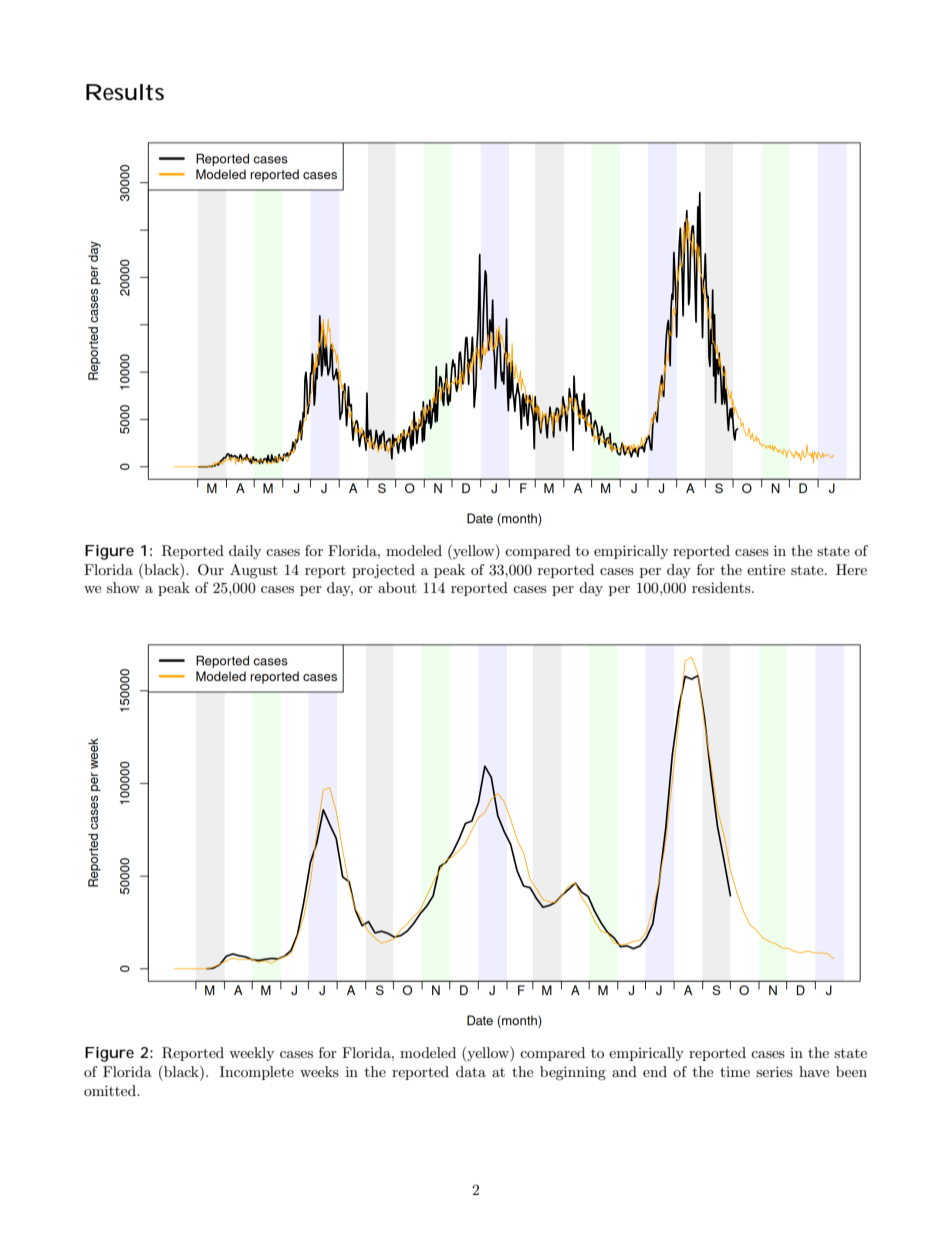 The height and width of the screenshot is (1233, 952). What do you see at coordinates (251, 1054) in the screenshot?
I see `weekly` at bounding box center [251, 1054].
